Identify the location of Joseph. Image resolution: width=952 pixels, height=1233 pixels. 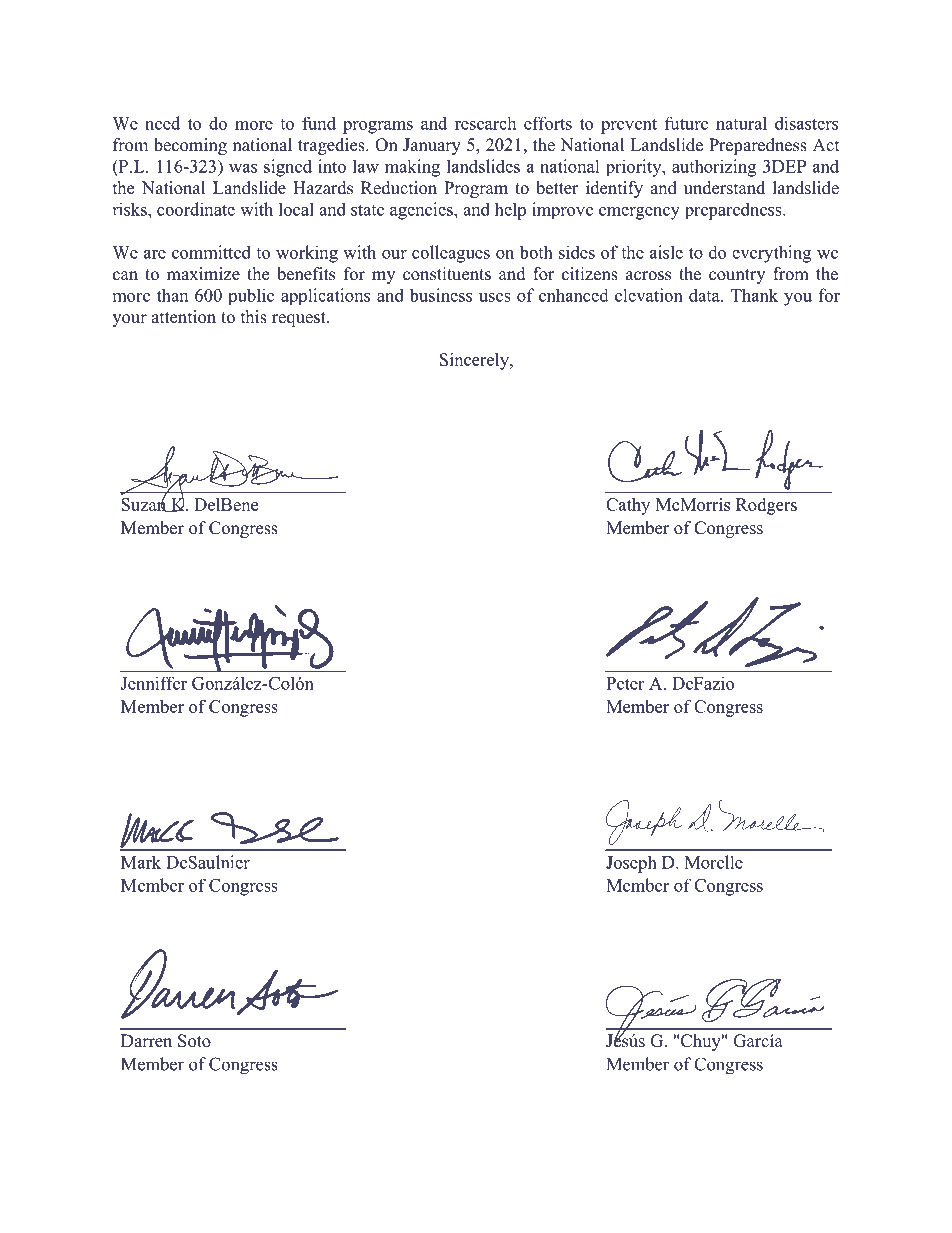
(631, 864).
